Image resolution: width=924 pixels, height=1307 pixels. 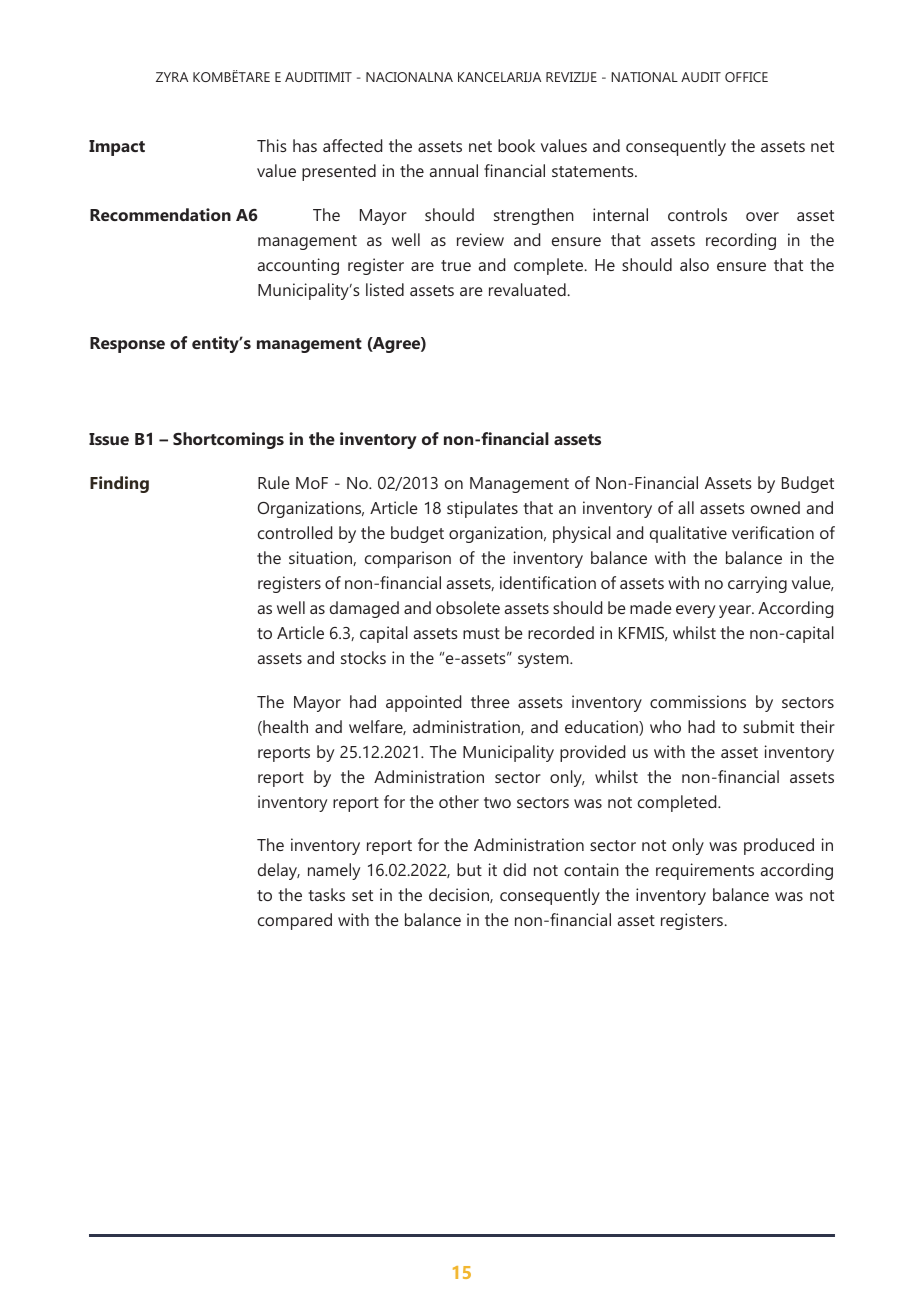 I want to click on OFFICE, so click(x=746, y=77).
